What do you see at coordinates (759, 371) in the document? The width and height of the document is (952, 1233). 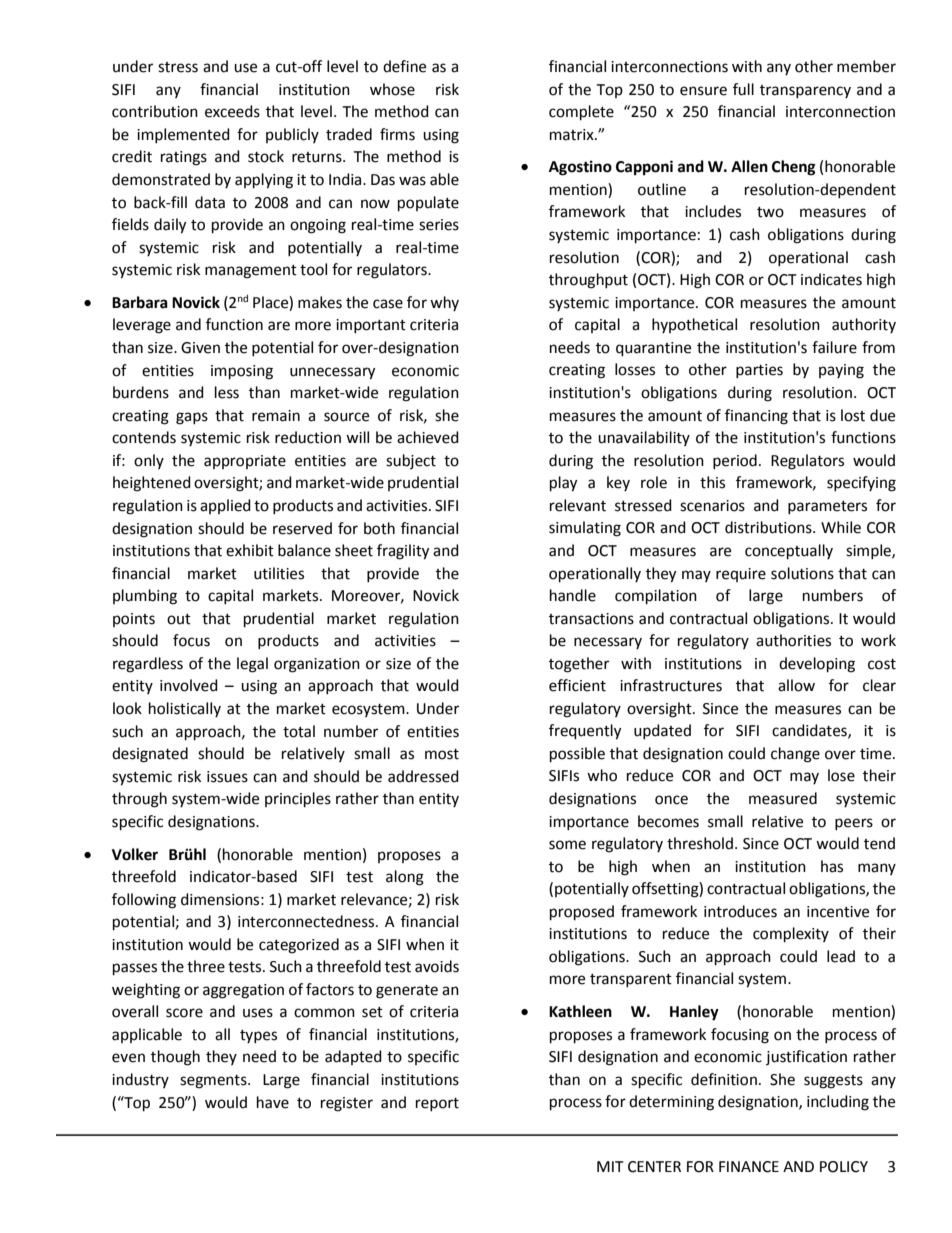 I see `parties` at bounding box center [759, 371].
